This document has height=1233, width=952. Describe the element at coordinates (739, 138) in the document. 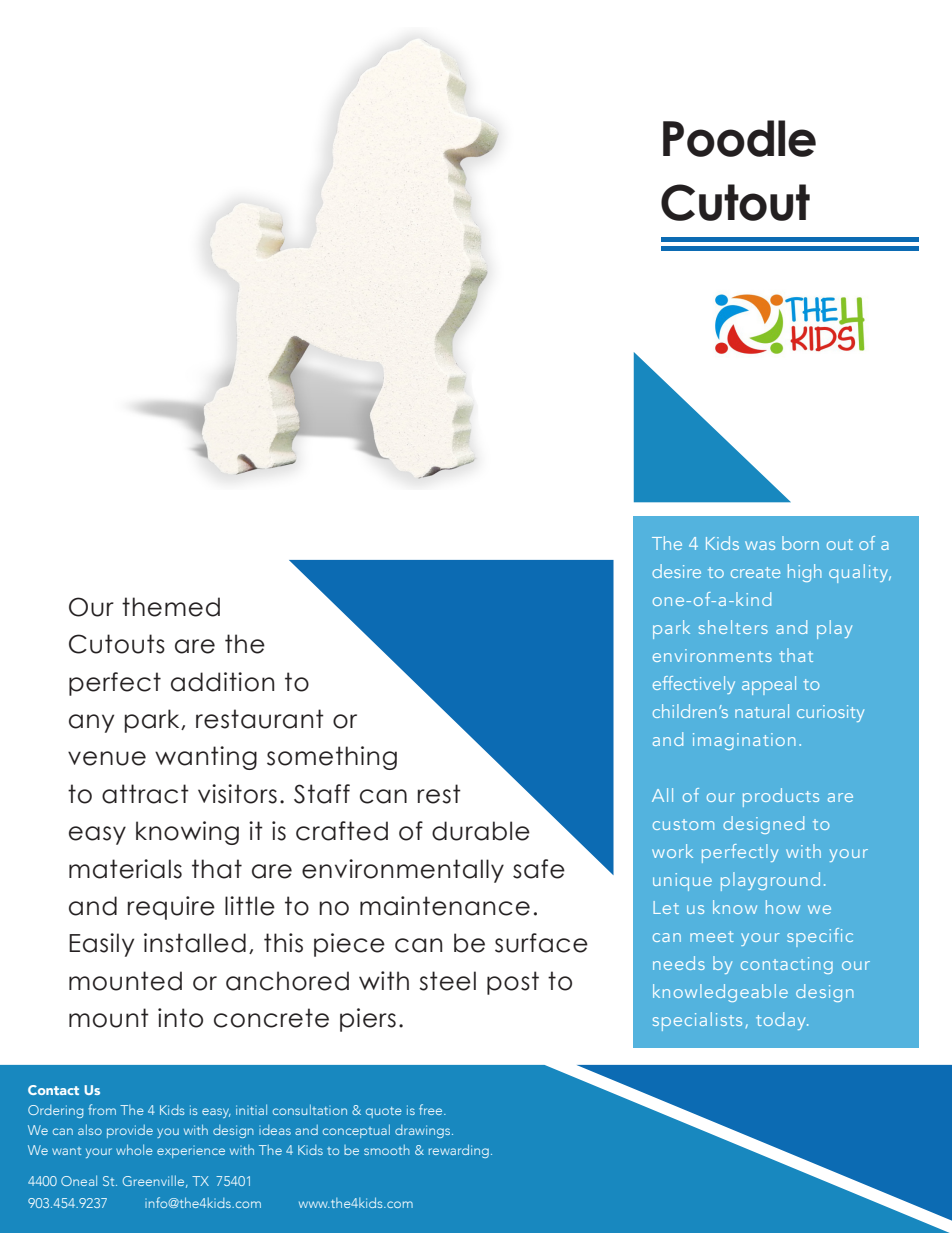

I see `Poodle` at that location.
